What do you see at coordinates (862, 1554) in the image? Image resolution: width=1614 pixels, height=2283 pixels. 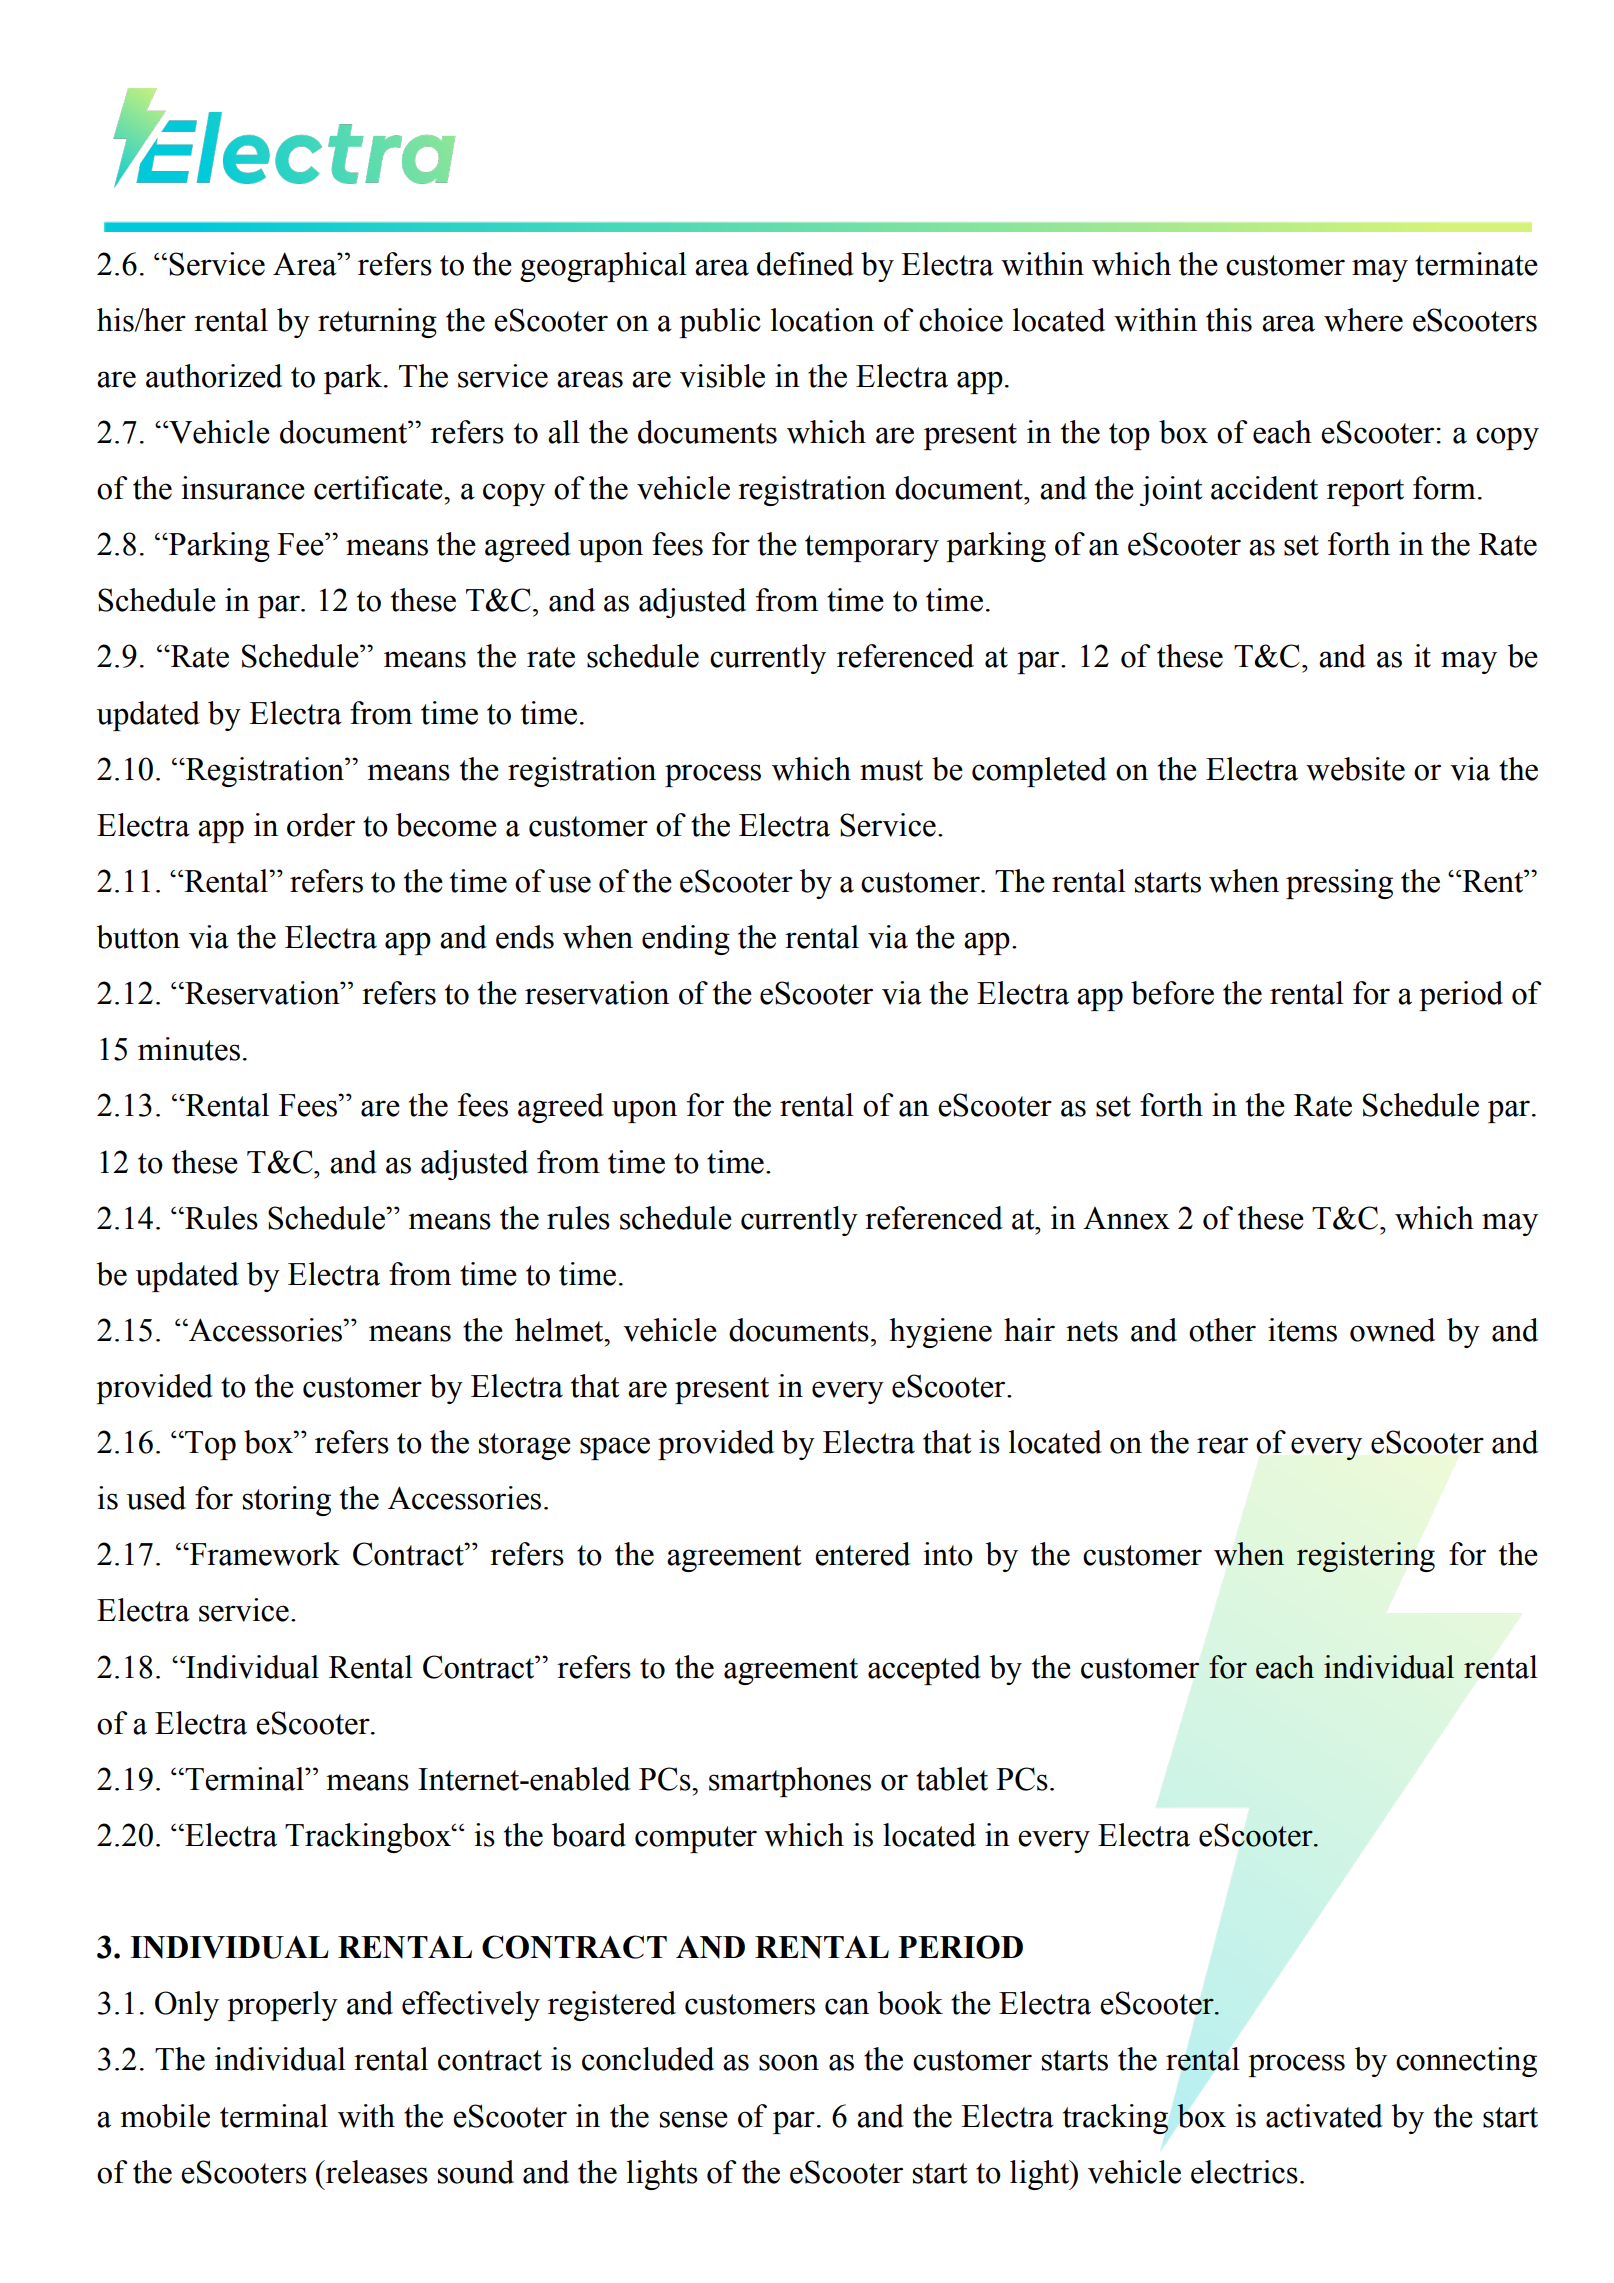 I see `entered` at bounding box center [862, 1554].
